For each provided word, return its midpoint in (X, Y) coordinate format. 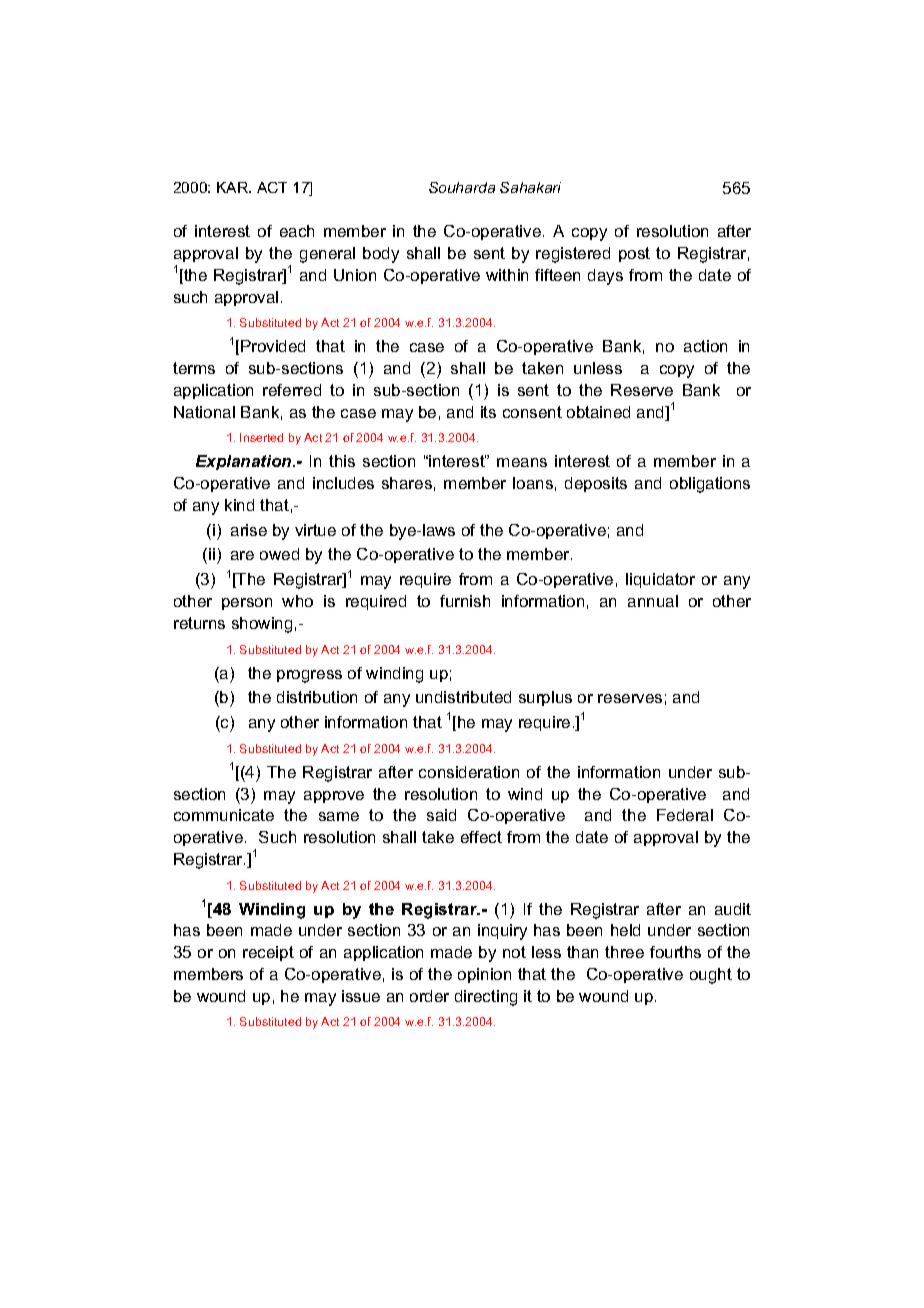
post (634, 254)
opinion (484, 975)
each (297, 231)
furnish (465, 601)
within (507, 275)
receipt (268, 953)
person (247, 604)
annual (653, 601)
